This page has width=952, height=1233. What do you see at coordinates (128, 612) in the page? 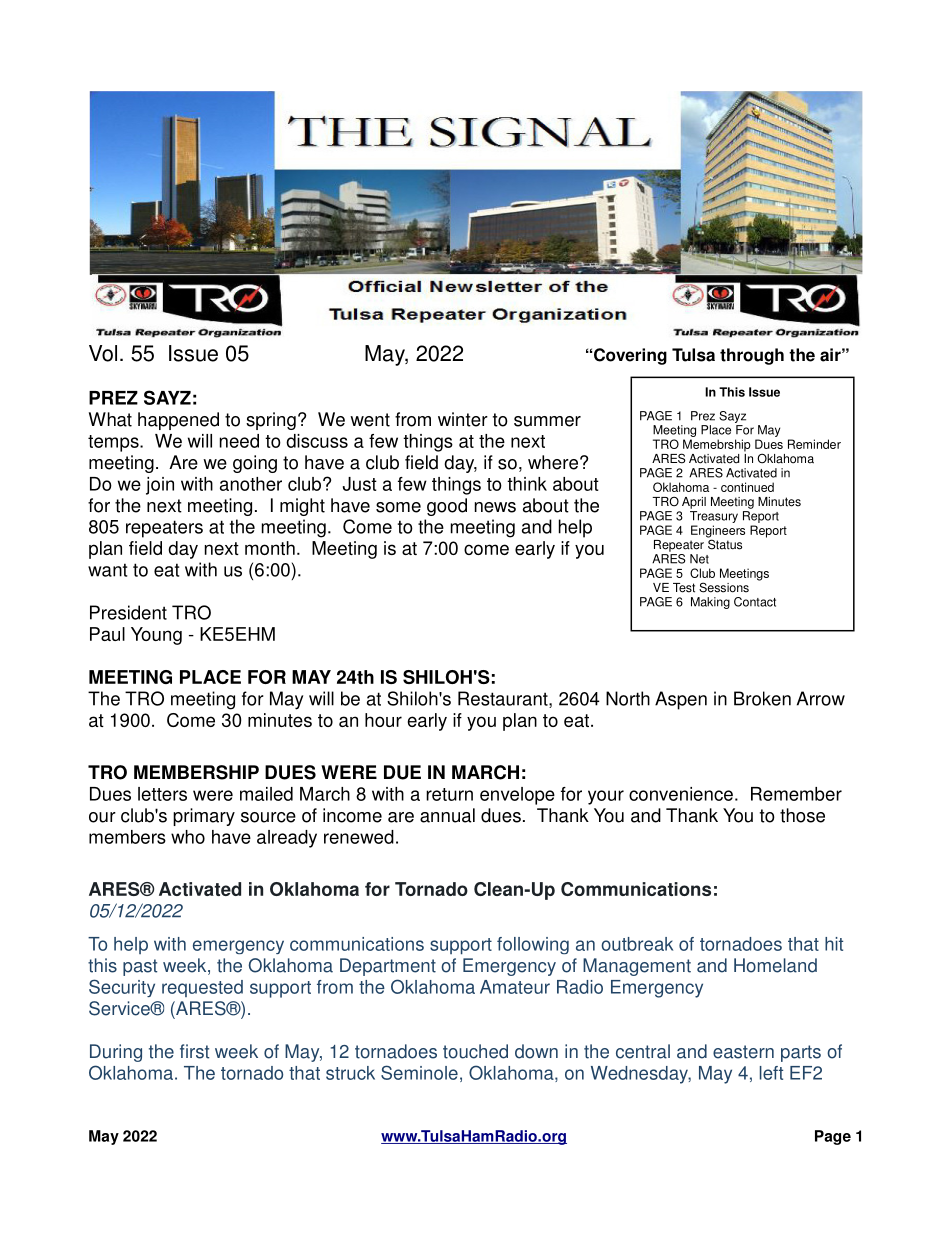
I see `President` at bounding box center [128, 612].
